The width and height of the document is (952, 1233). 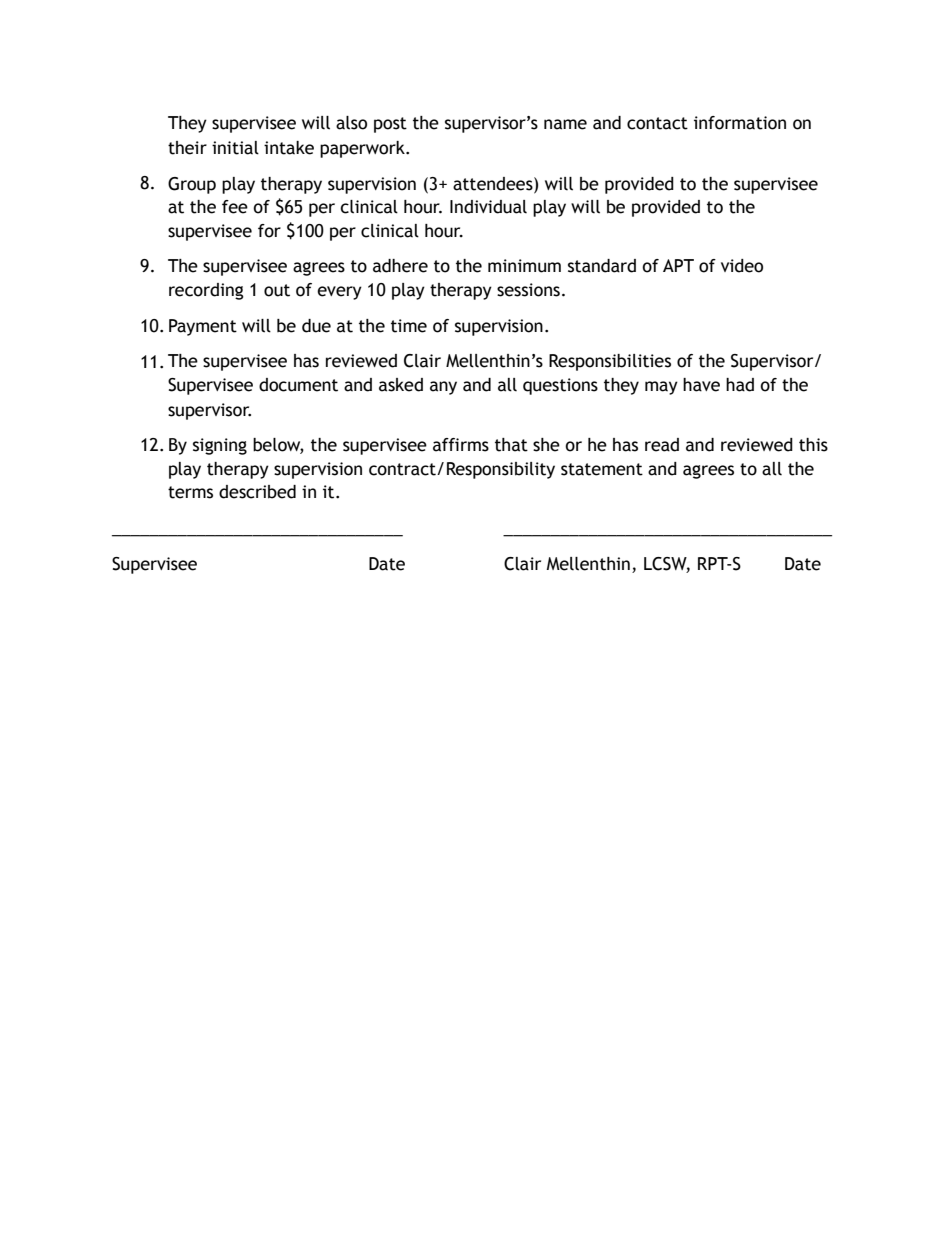 What do you see at coordinates (488, 207) in the document?
I see `Individual` at bounding box center [488, 207].
